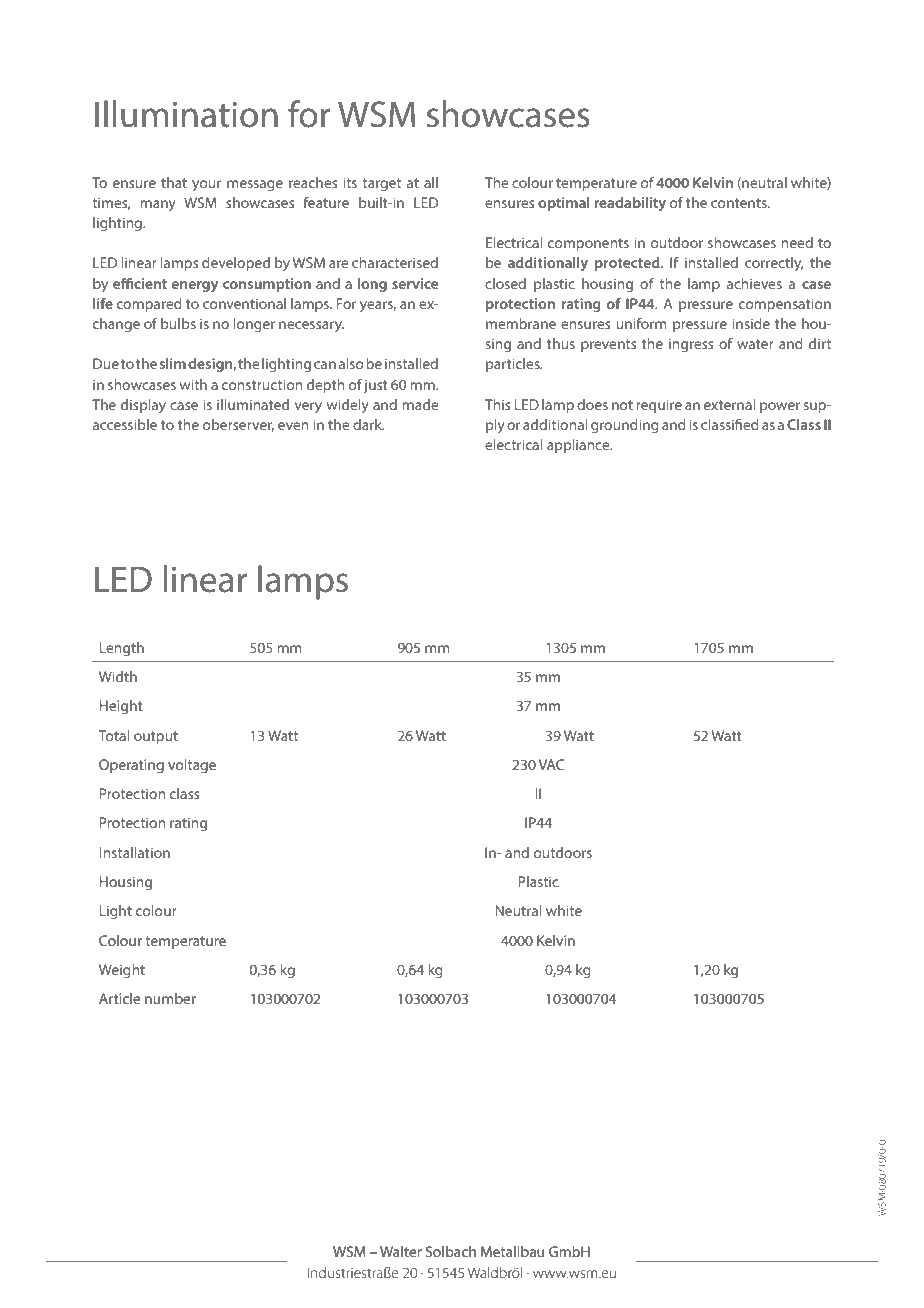  What do you see at coordinates (170, 998) in the screenshot?
I see `number` at bounding box center [170, 998].
